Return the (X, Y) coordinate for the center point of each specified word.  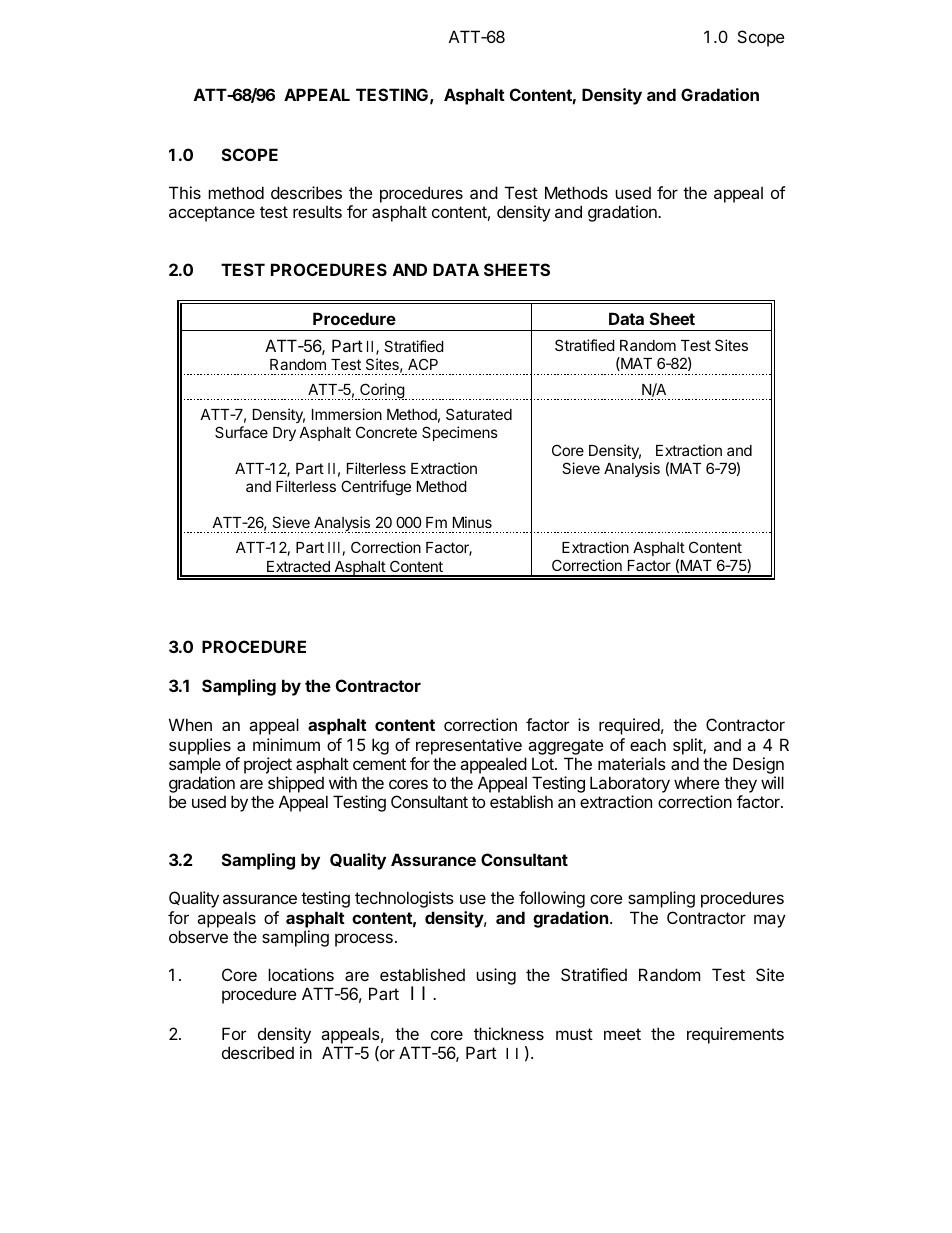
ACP (423, 364)
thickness (509, 1033)
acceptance (212, 214)
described (258, 1052)
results (317, 212)
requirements (735, 1035)
